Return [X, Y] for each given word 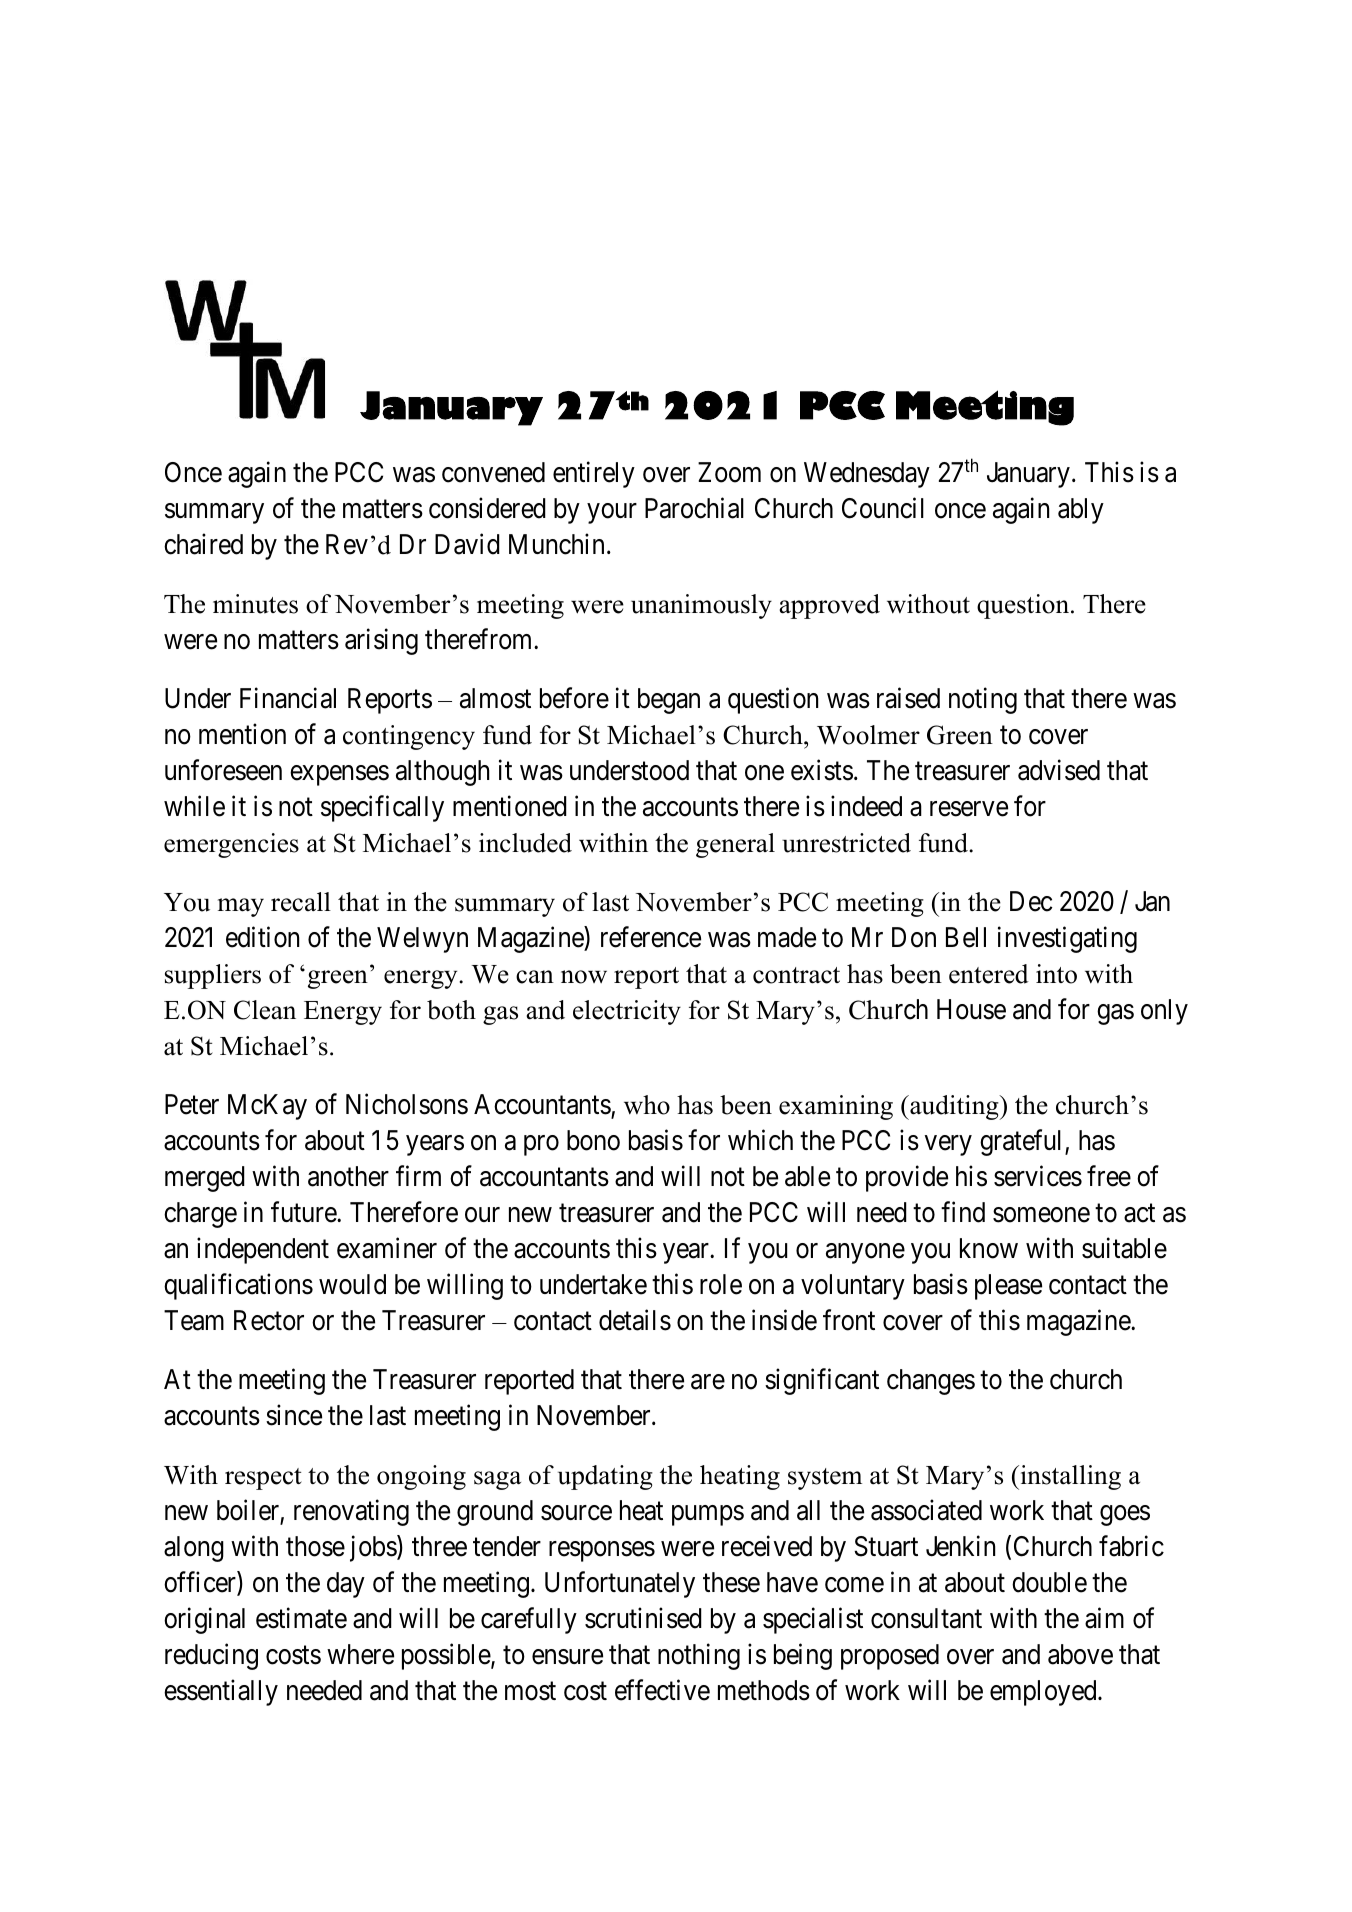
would [352, 1284]
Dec [1031, 901]
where [360, 1654]
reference [651, 937]
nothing [699, 1656]
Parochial [694, 508]
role [721, 1284]
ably [1081, 511]
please [1008, 1287]
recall [301, 902]
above [1080, 1654]
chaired [203, 544]
